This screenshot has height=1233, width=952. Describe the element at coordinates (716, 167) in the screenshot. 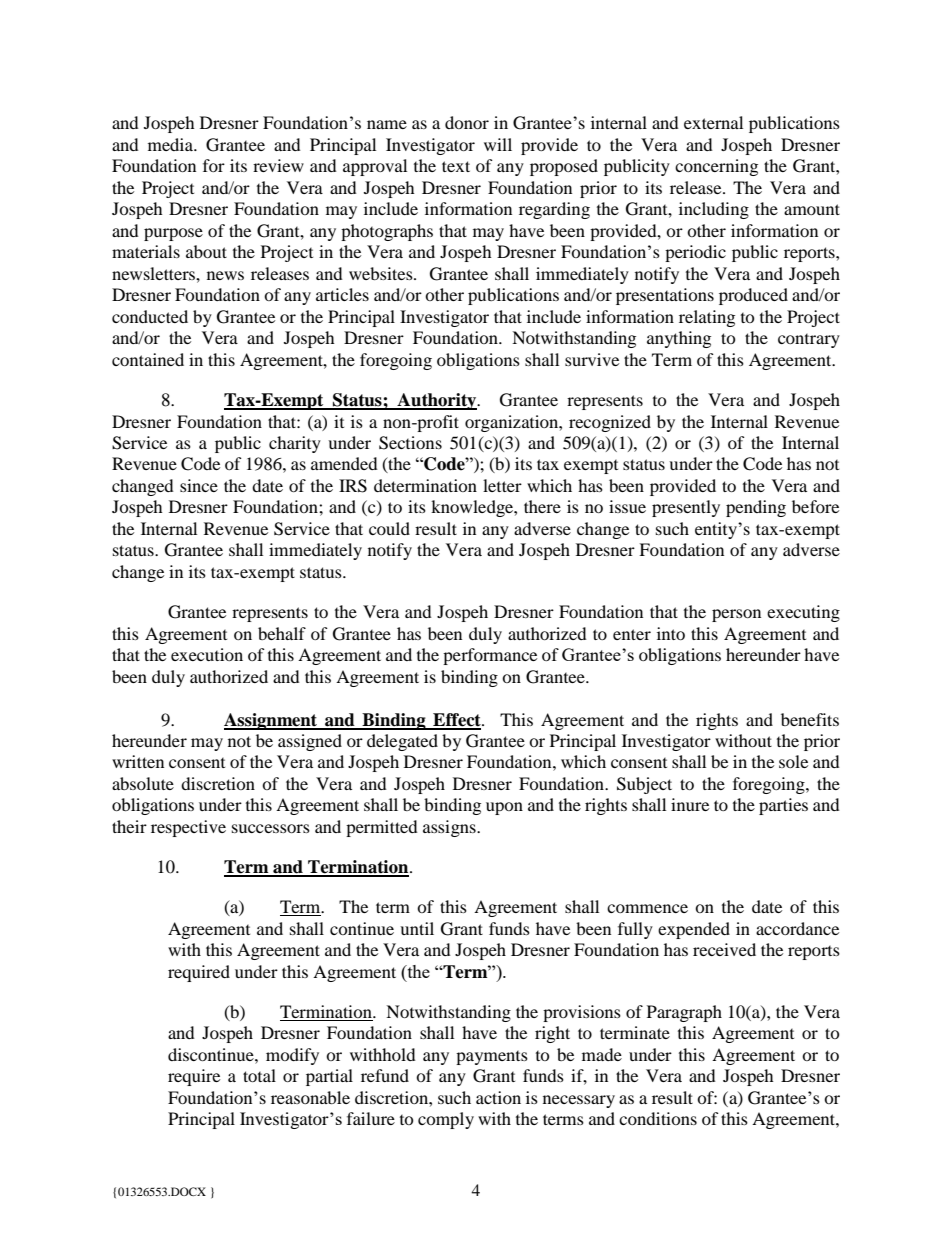

I see `concerning` at that location.
